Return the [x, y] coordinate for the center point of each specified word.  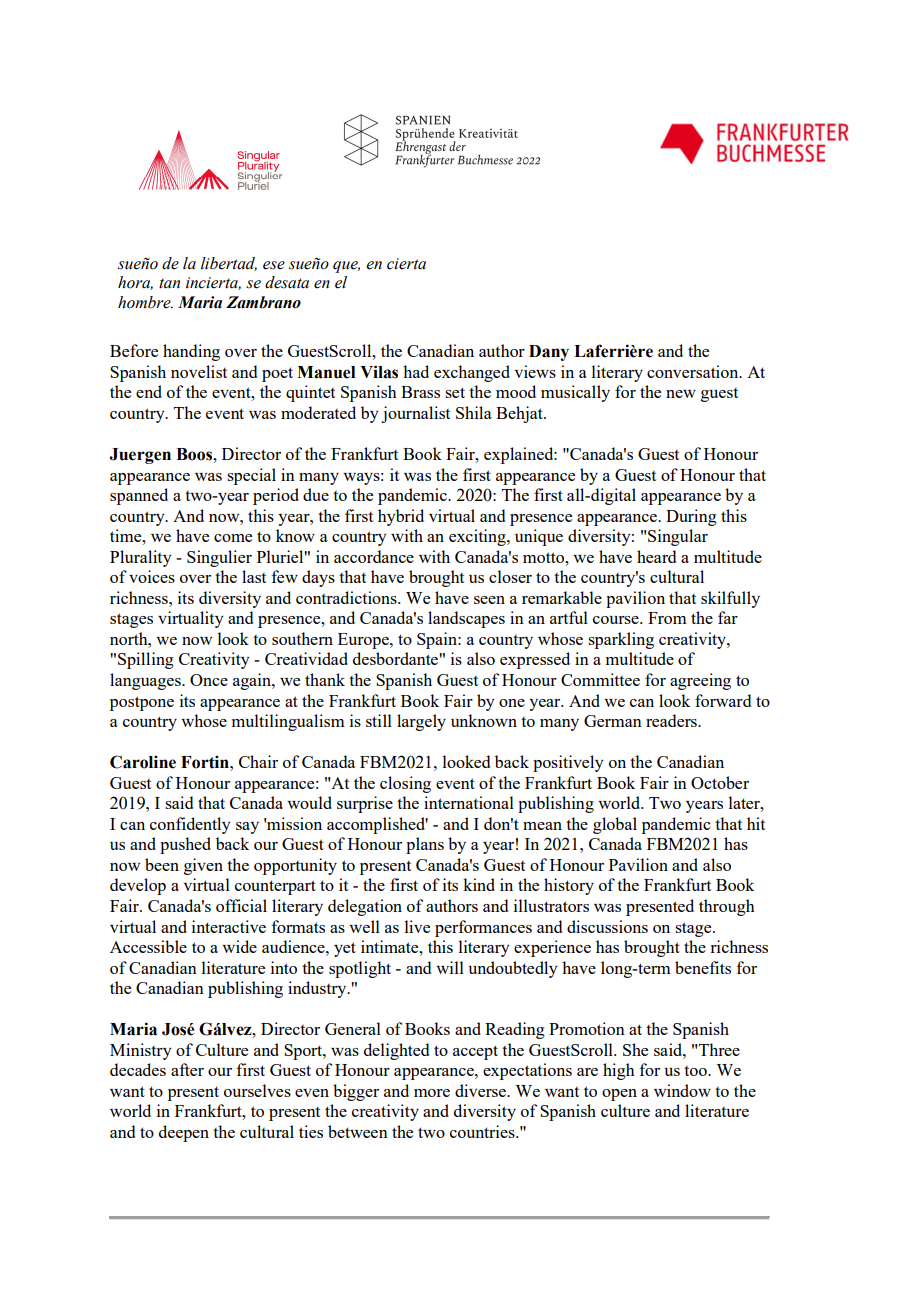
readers [672, 720]
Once [209, 680]
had [416, 371]
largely [421, 722]
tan [169, 283]
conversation [694, 371]
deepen [184, 1133]
